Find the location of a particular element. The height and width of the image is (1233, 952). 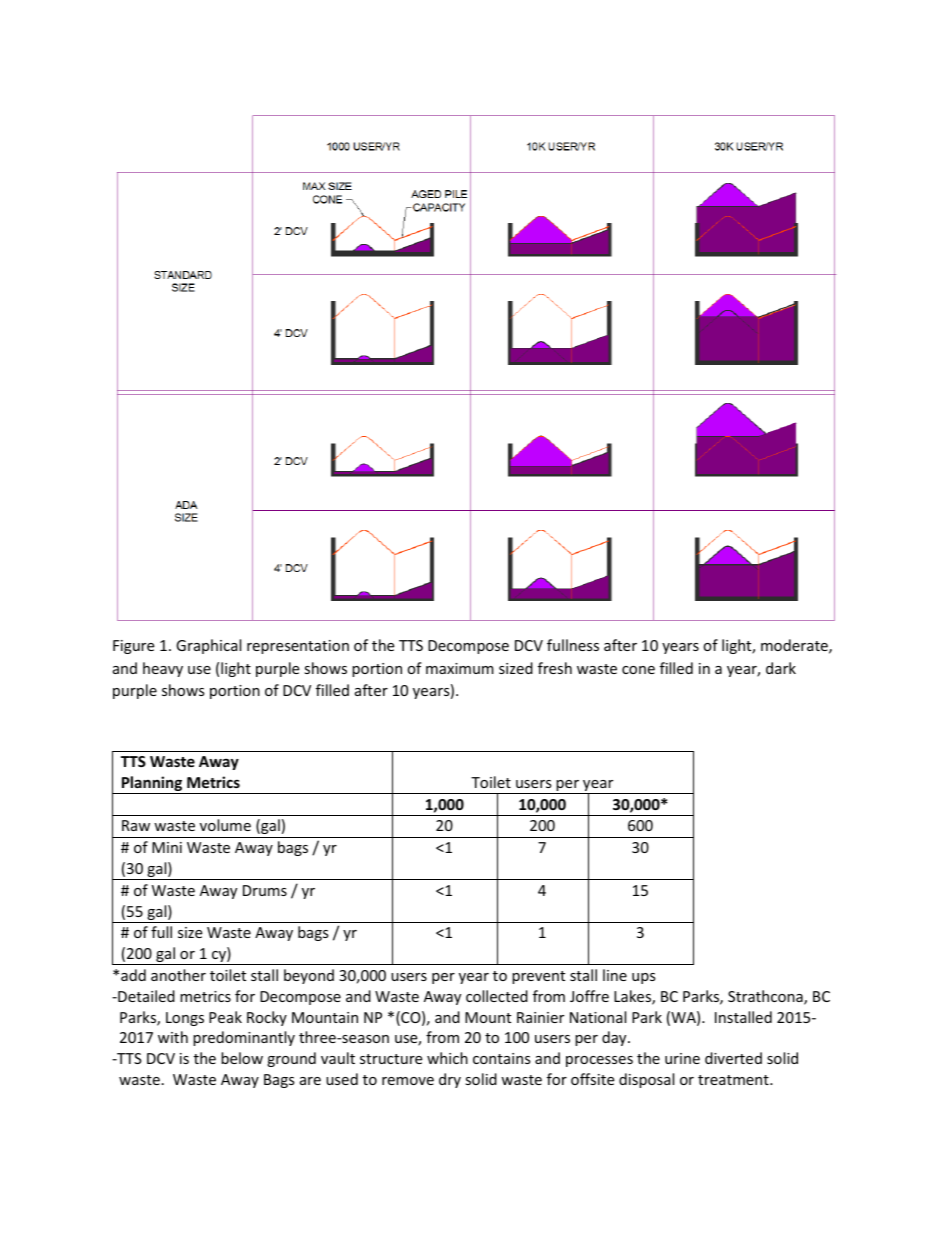

Mini is located at coordinates (167, 847).
